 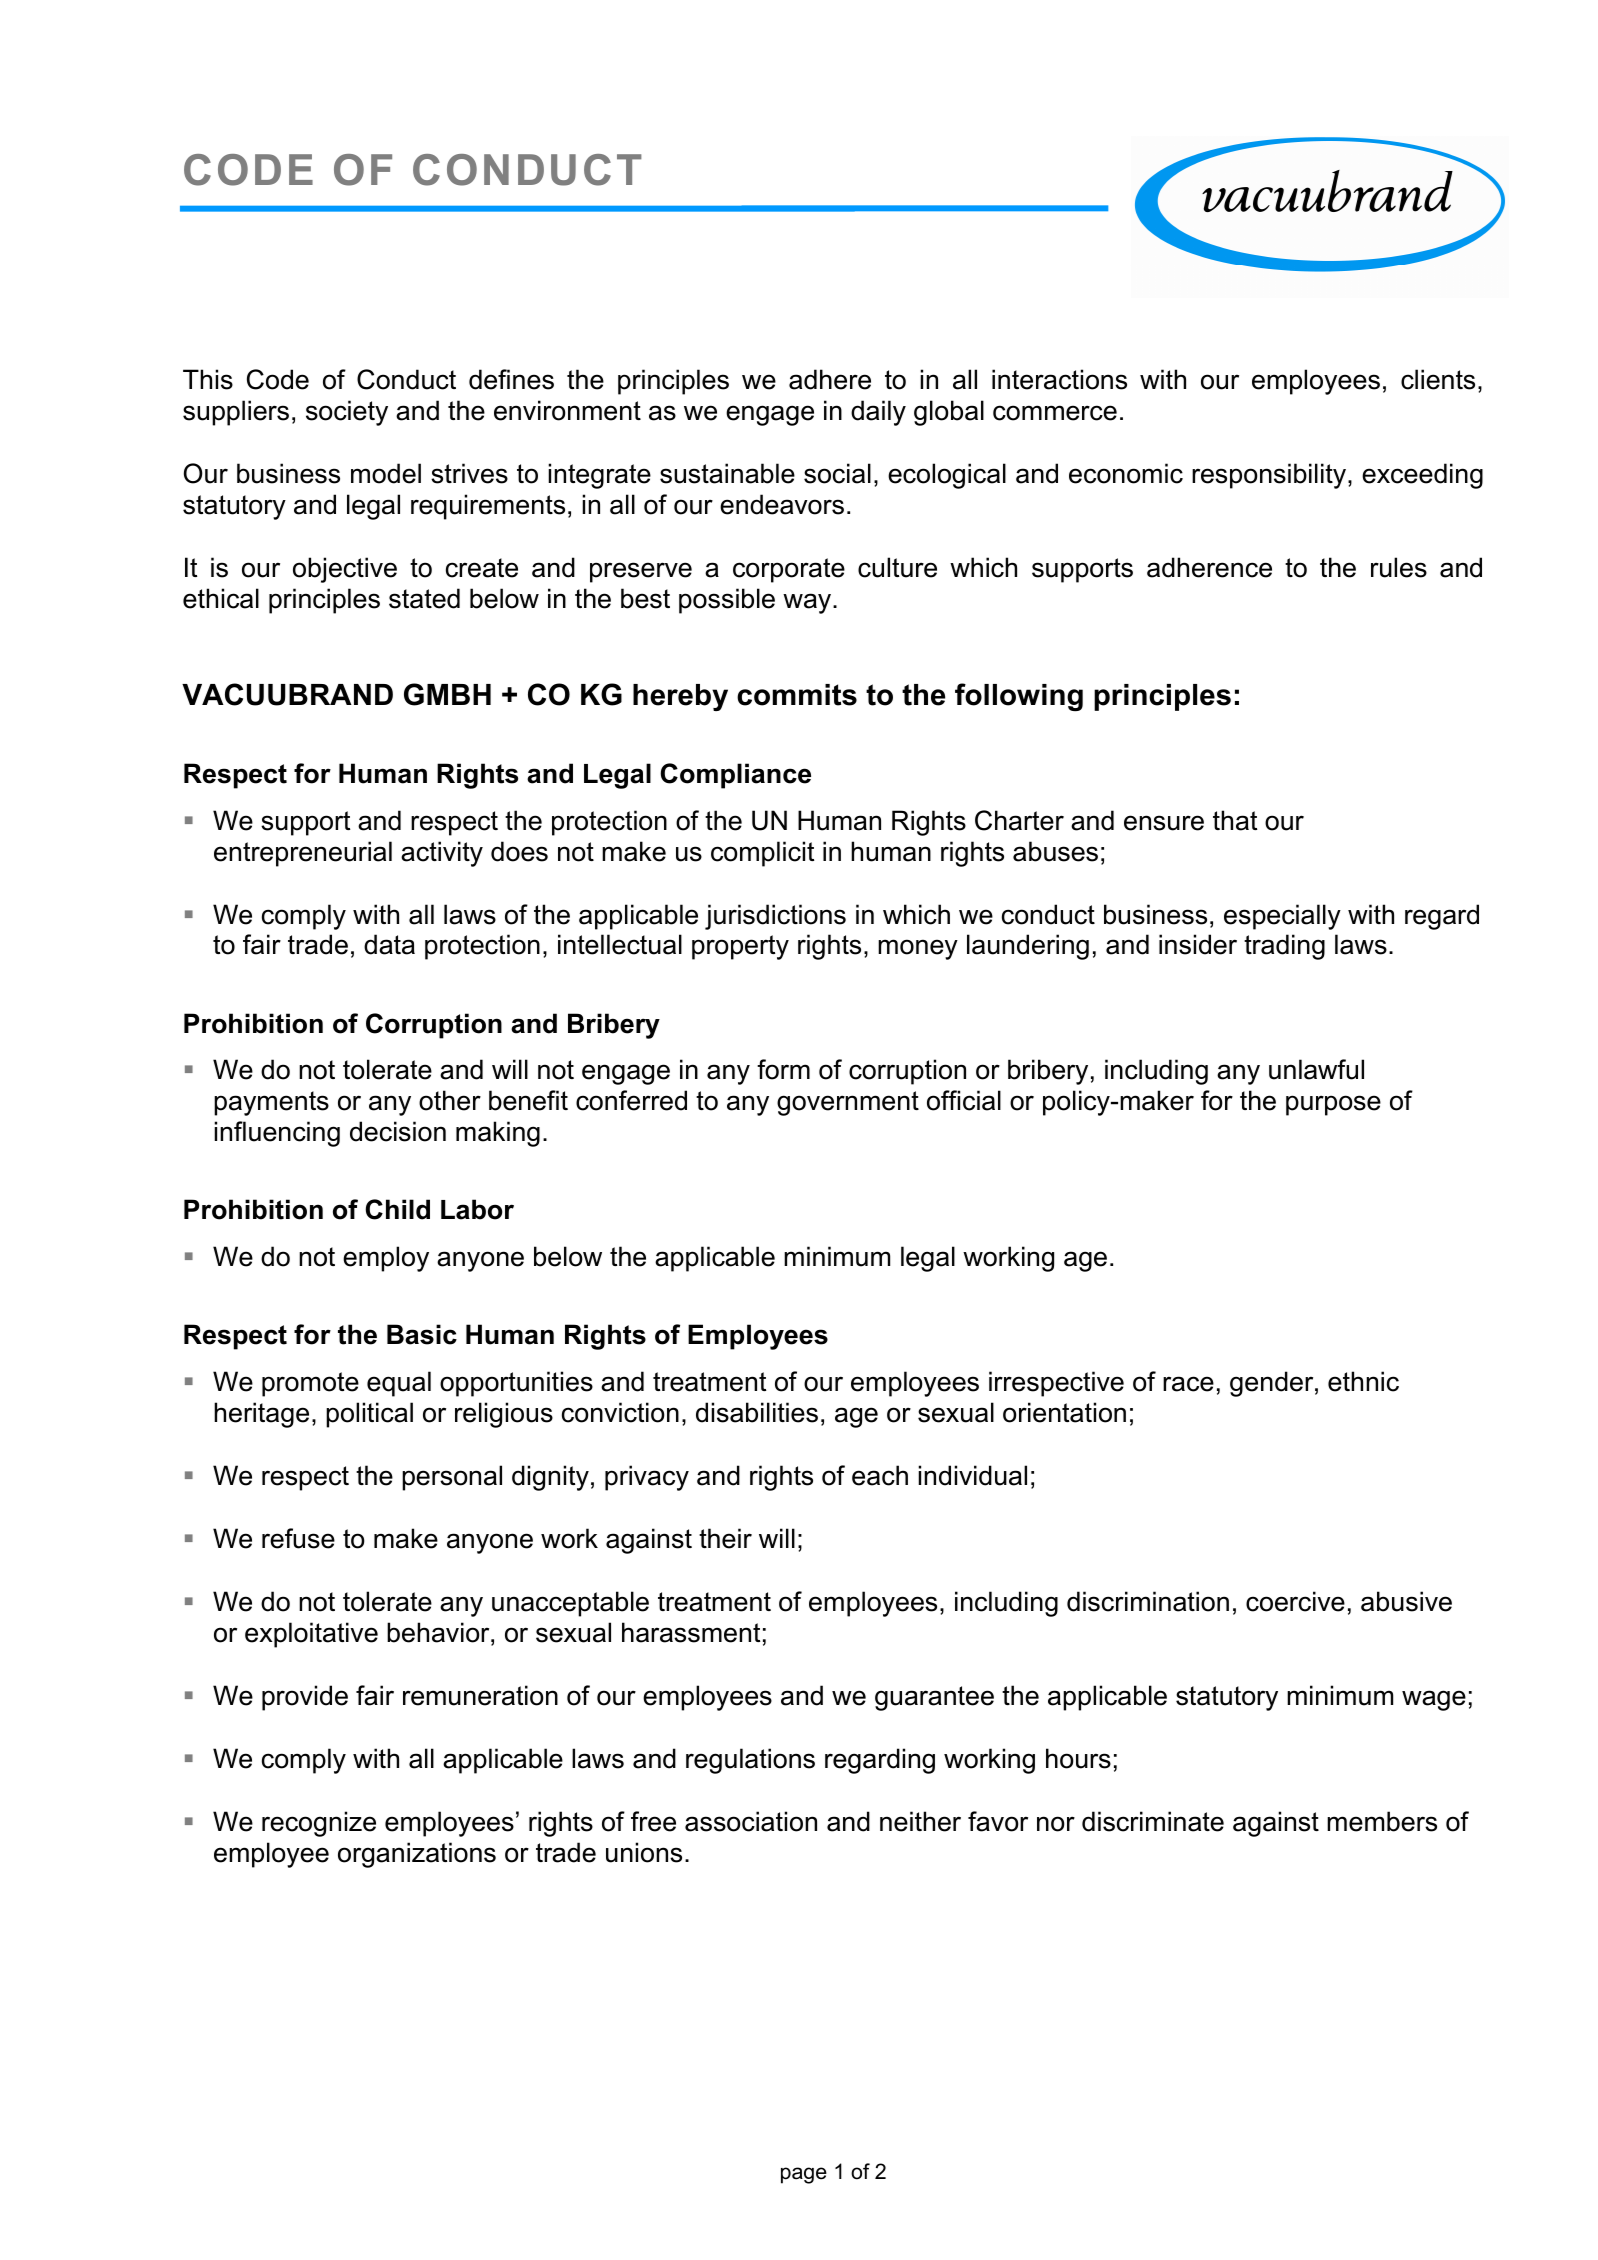 I want to click on society, so click(x=347, y=413).
